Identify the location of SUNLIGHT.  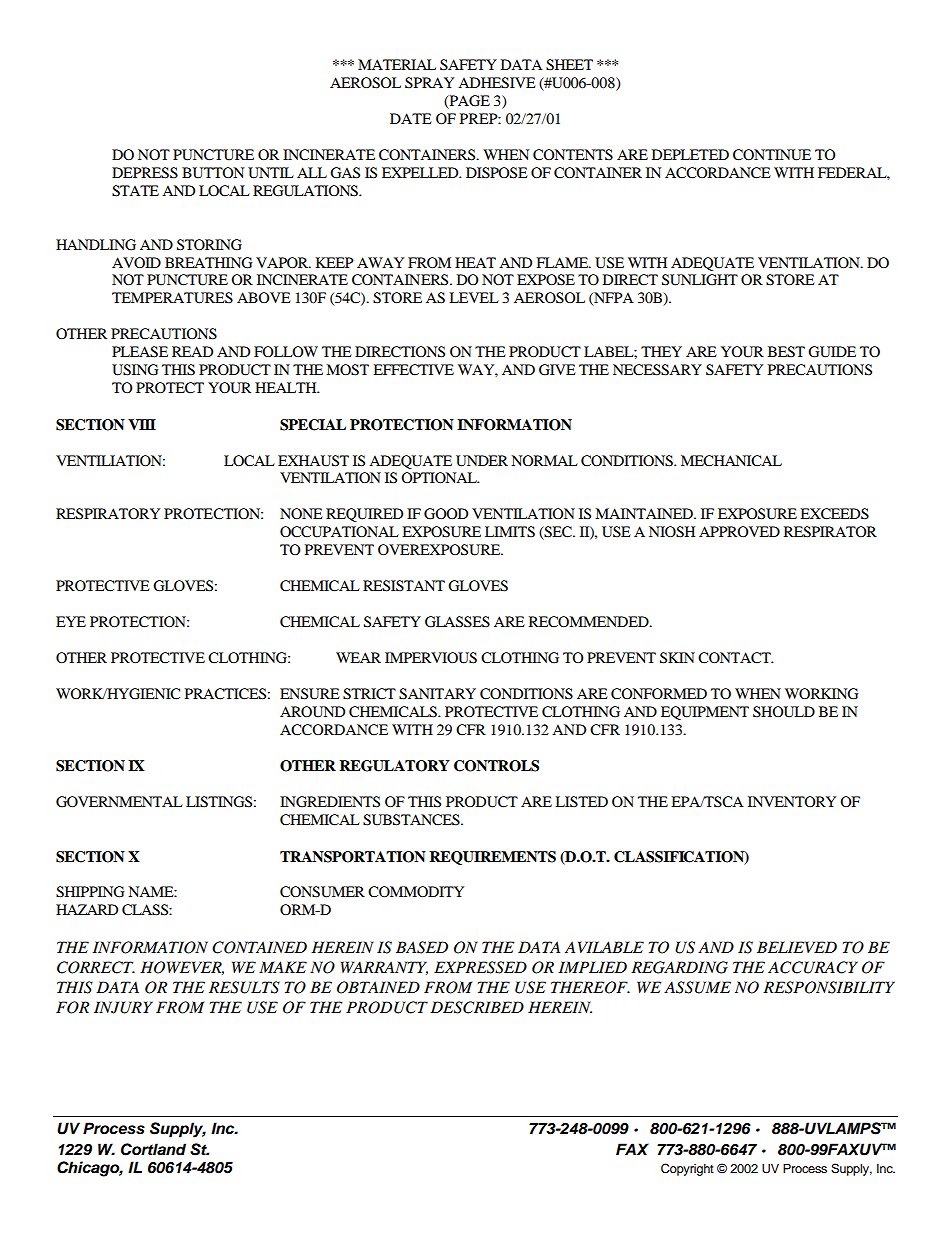
(700, 280).
